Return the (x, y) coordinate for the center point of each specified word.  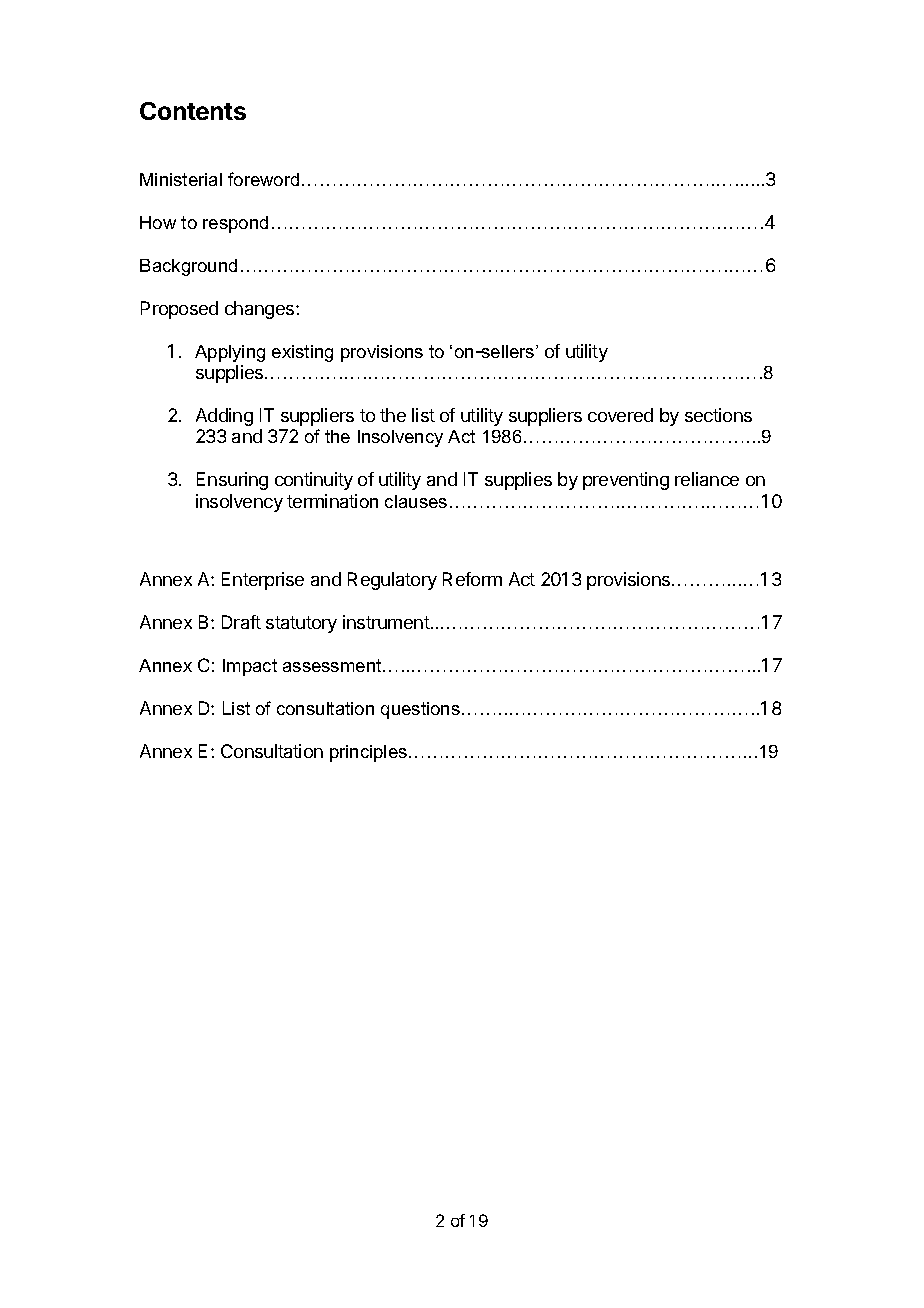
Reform (472, 579)
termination (332, 501)
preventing (626, 481)
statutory (301, 624)
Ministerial (181, 179)
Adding (224, 417)
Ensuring (232, 481)
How (158, 222)
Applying (230, 353)
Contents (193, 111)
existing (302, 353)
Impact (250, 667)
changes (261, 310)
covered (620, 415)
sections (718, 415)
